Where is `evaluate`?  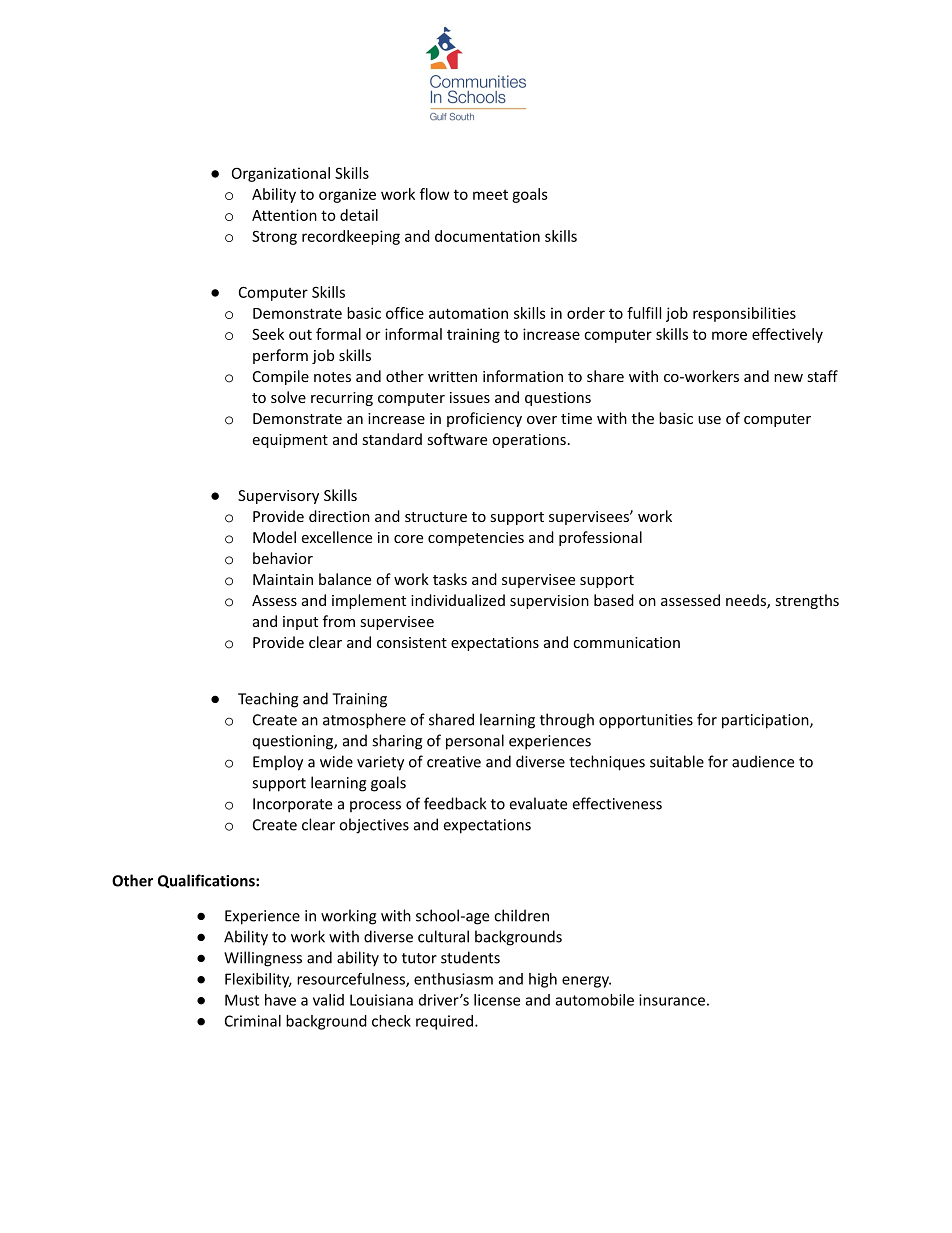 evaluate is located at coordinates (538, 803).
